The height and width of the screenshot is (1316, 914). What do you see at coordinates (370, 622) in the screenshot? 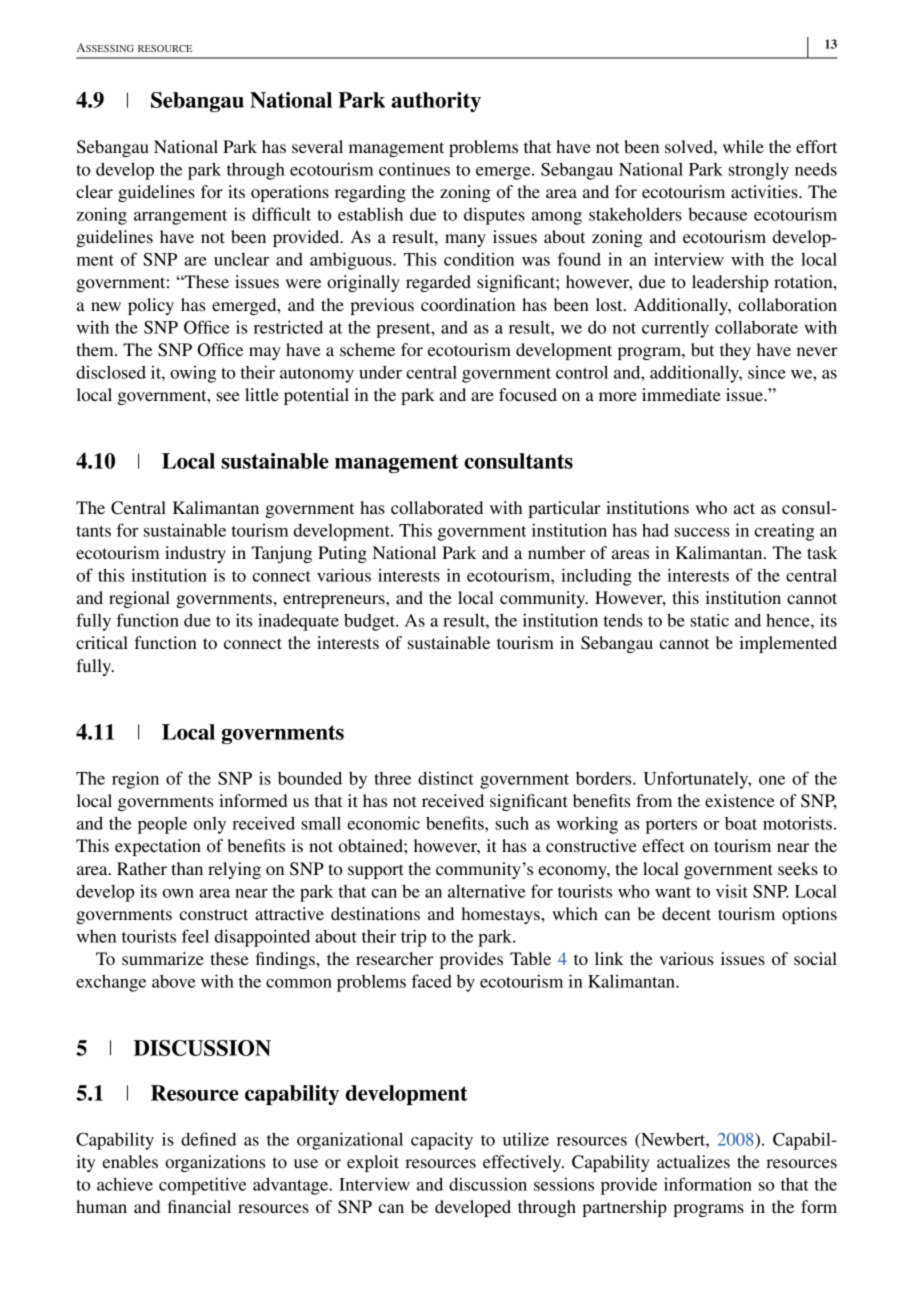
I see `budget` at bounding box center [370, 622].
